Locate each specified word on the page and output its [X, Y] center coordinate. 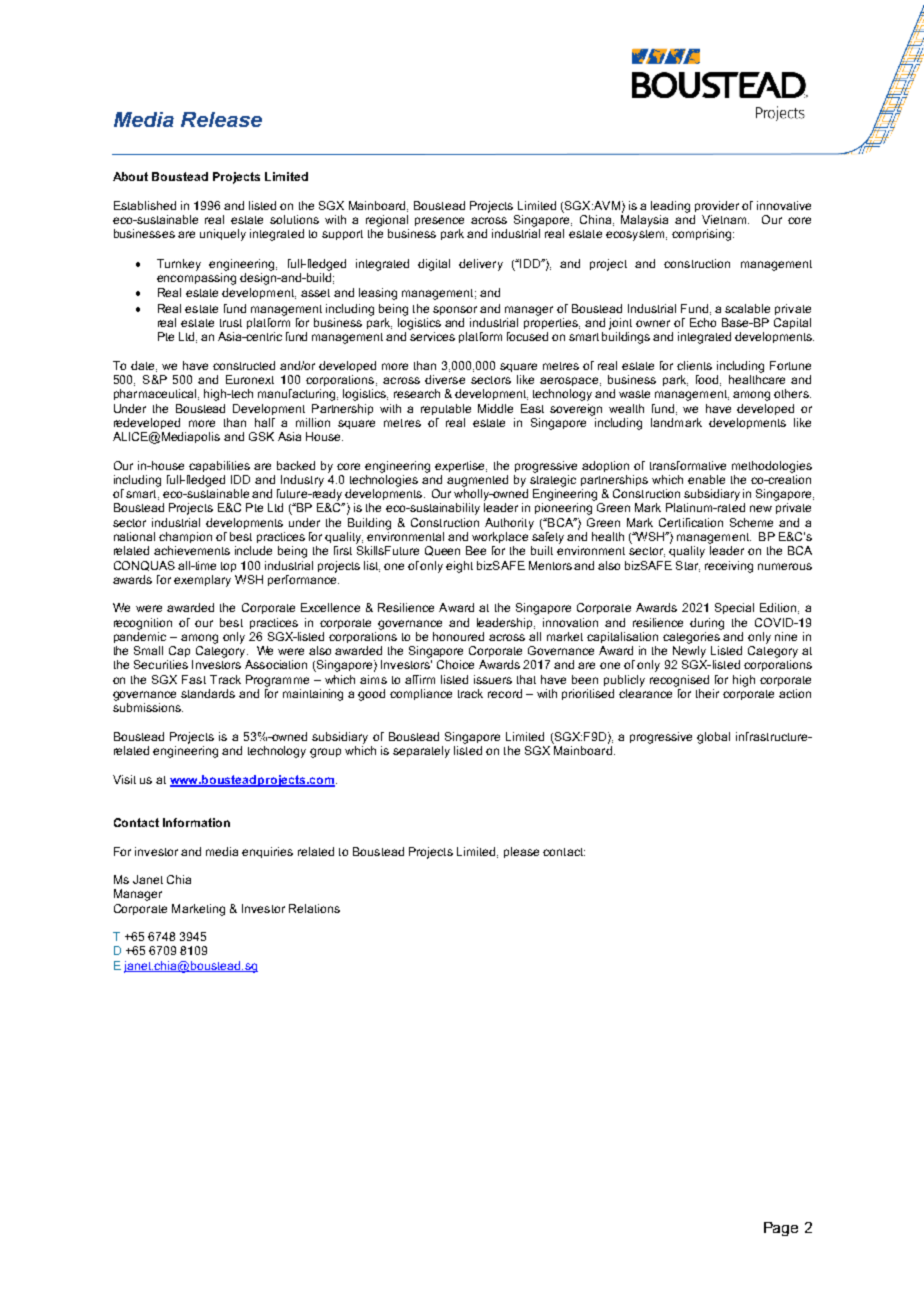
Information [196, 822]
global [713, 738]
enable [706, 479]
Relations [314, 908]
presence [439, 221]
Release [221, 119]
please [521, 852]
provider [717, 206]
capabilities [219, 466]
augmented [477, 481]
